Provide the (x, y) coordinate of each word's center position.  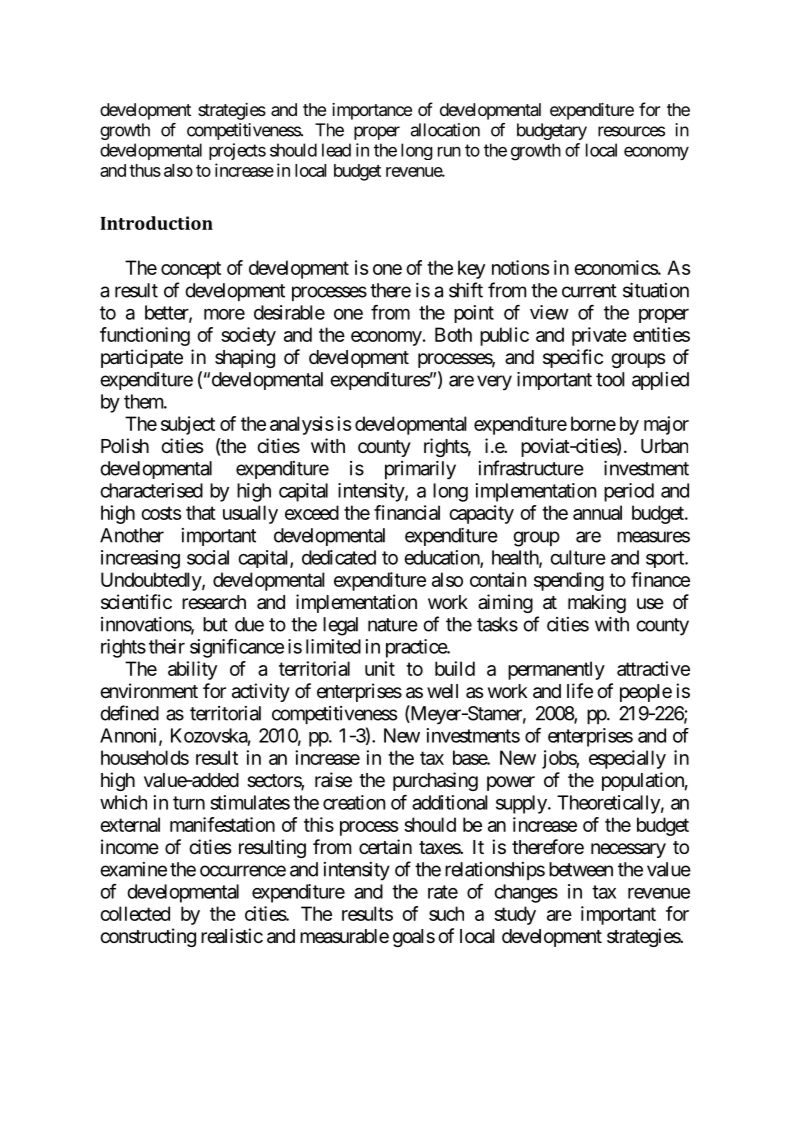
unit (380, 668)
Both (453, 334)
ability (192, 670)
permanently (556, 670)
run (449, 152)
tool (610, 379)
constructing (148, 937)
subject (188, 425)
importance (372, 111)
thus (145, 170)
